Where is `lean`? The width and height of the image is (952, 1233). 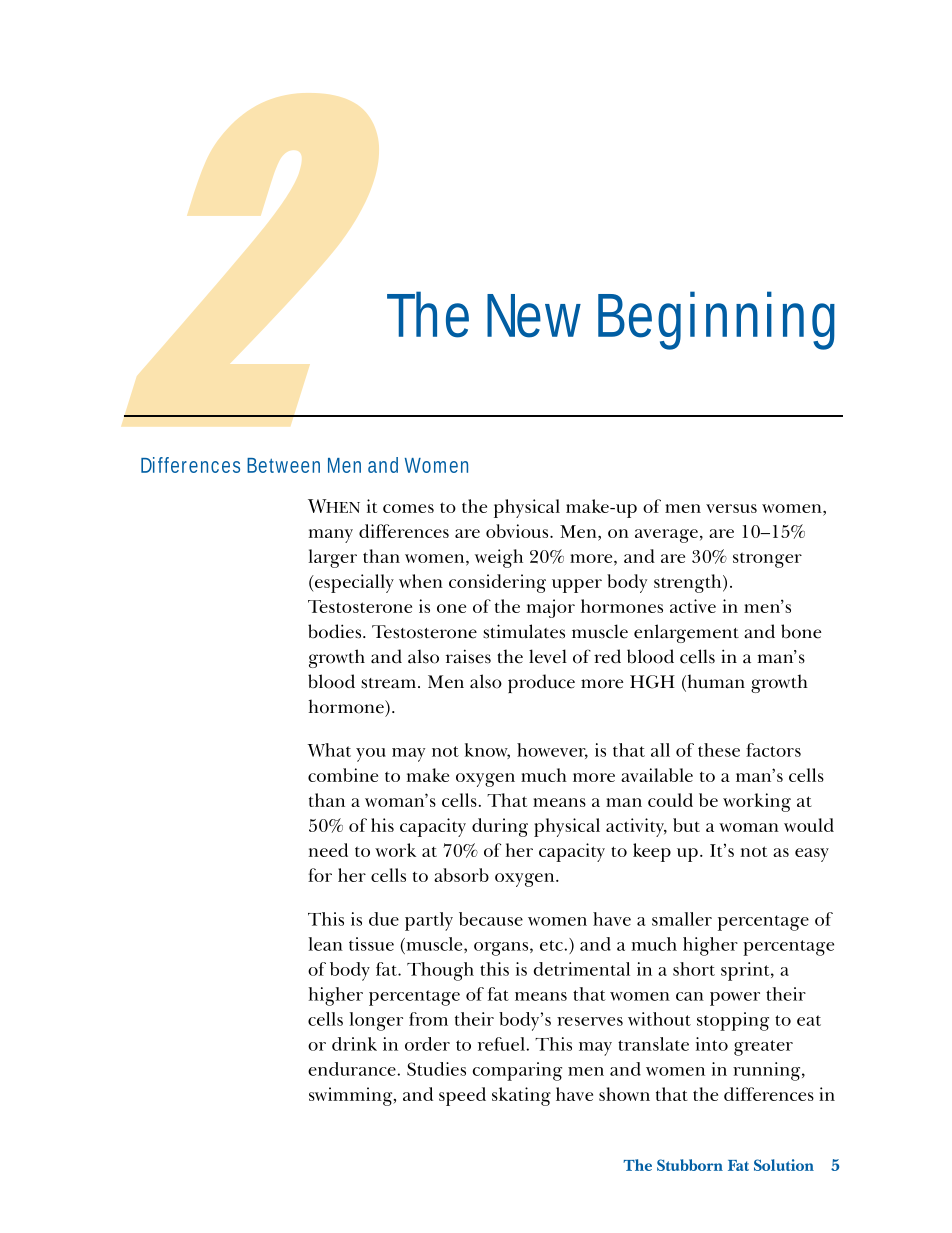
lean is located at coordinates (326, 944).
